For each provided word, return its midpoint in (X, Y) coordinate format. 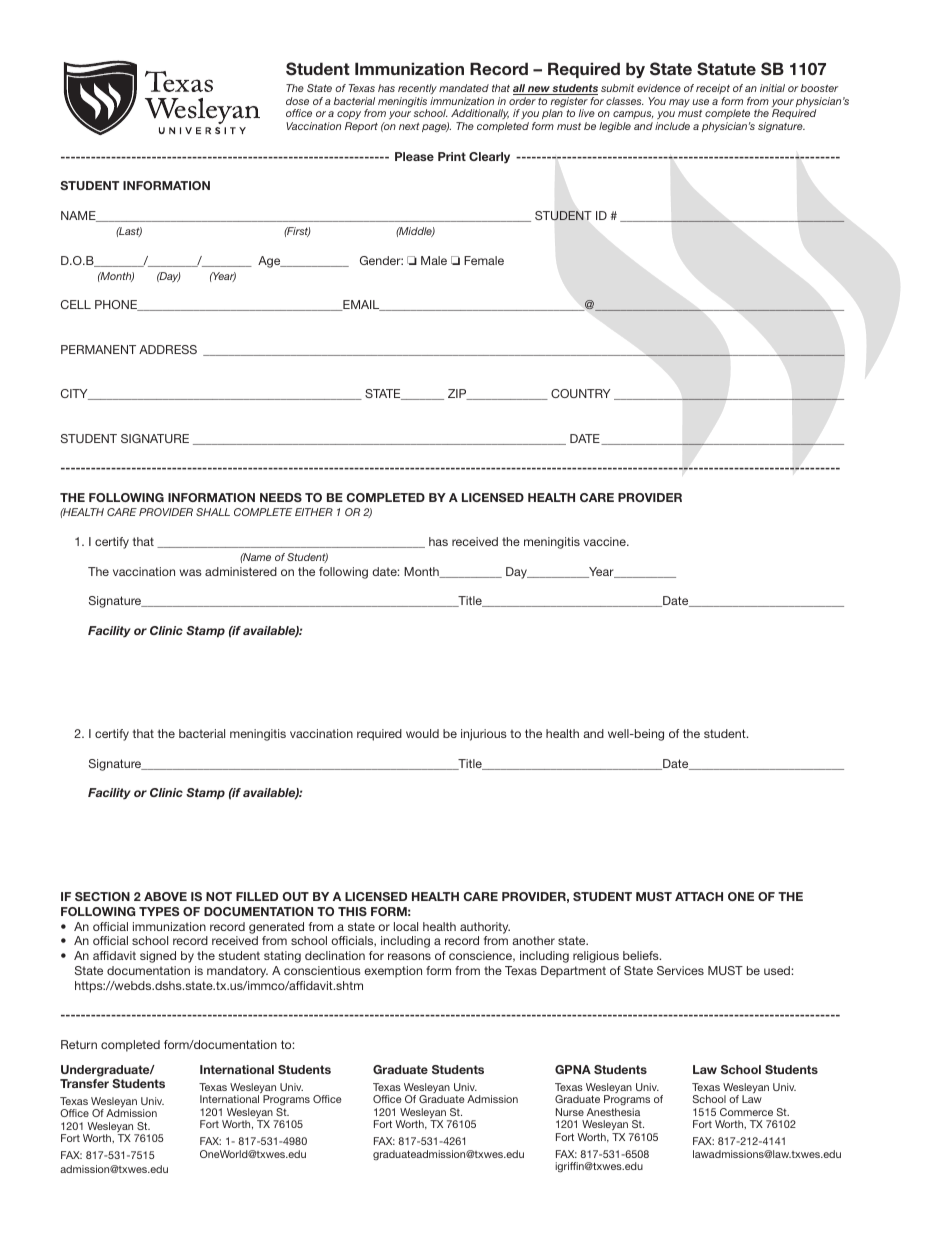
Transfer (84, 1083)
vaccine (605, 541)
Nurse (570, 1112)
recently (417, 91)
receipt (713, 91)
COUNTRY (581, 393)
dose (297, 101)
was (190, 572)
